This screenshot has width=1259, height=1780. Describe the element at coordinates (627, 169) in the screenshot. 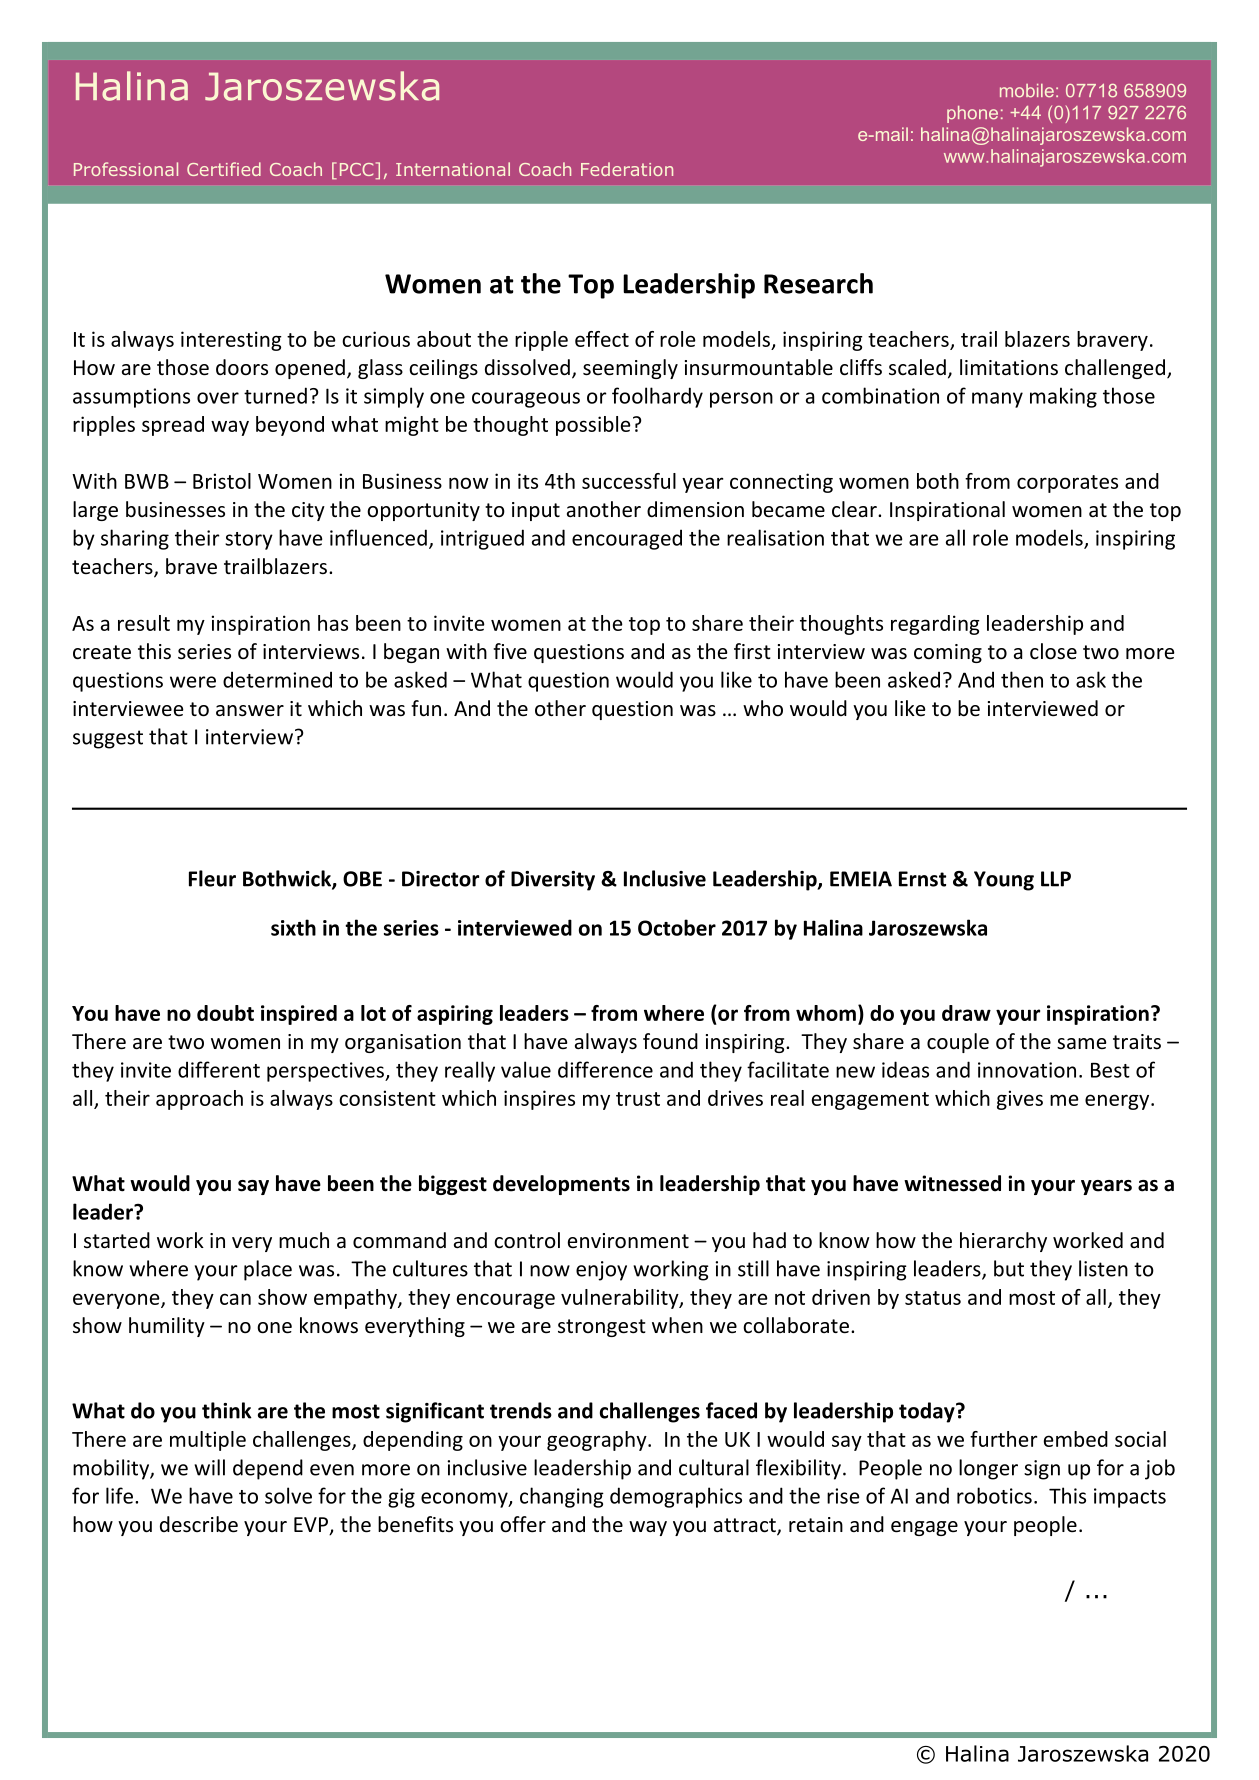

I see `Federation` at that location.
